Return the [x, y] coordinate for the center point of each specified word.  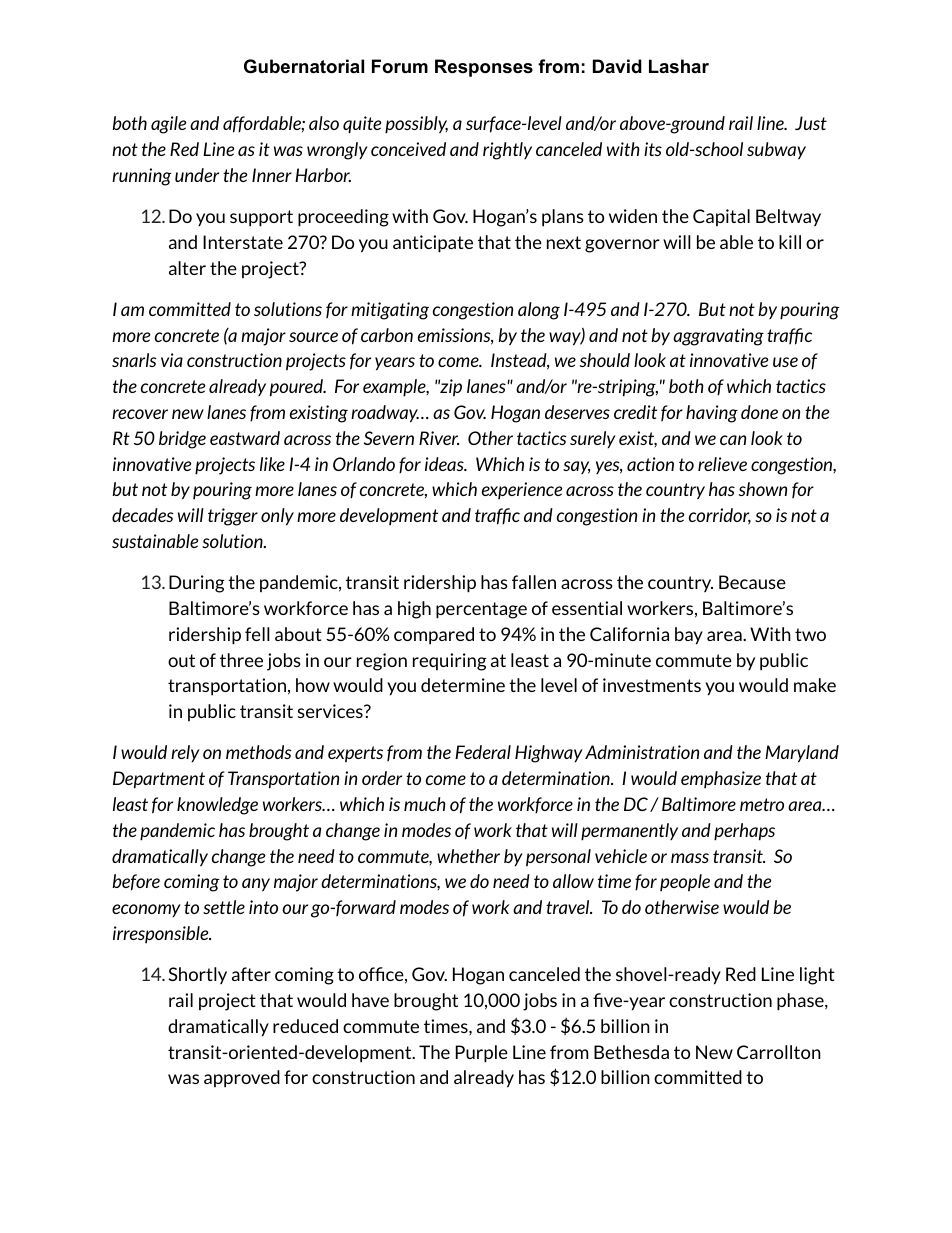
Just [811, 123]
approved [242, 1079]
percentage [481, 610]
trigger [233, 517]
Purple [482, 1054]
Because [752, 582]
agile [168, 125]
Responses [484, 68]
